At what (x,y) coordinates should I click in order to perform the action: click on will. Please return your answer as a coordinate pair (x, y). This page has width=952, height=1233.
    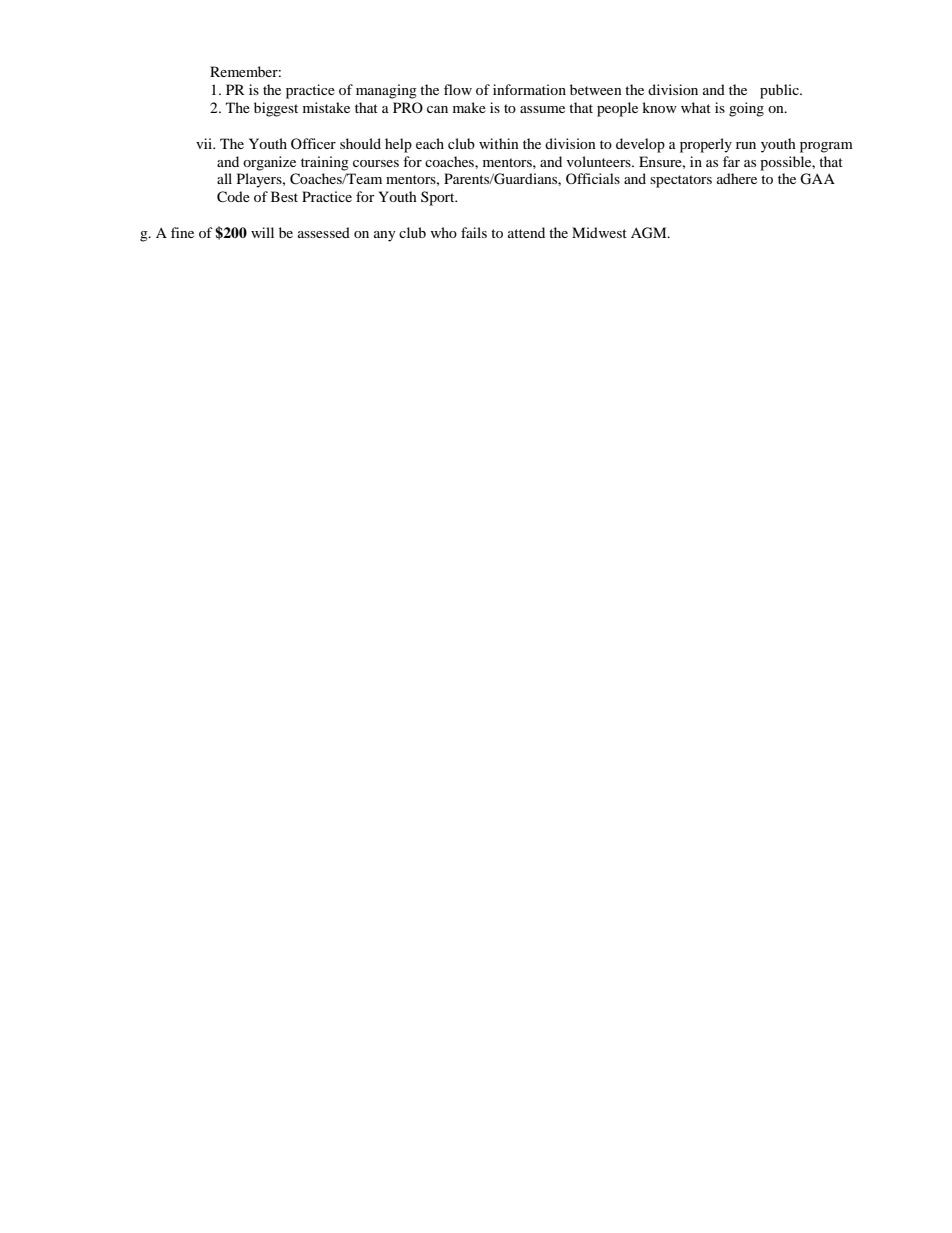
    Looking at the image, I should click on (262, 232).
